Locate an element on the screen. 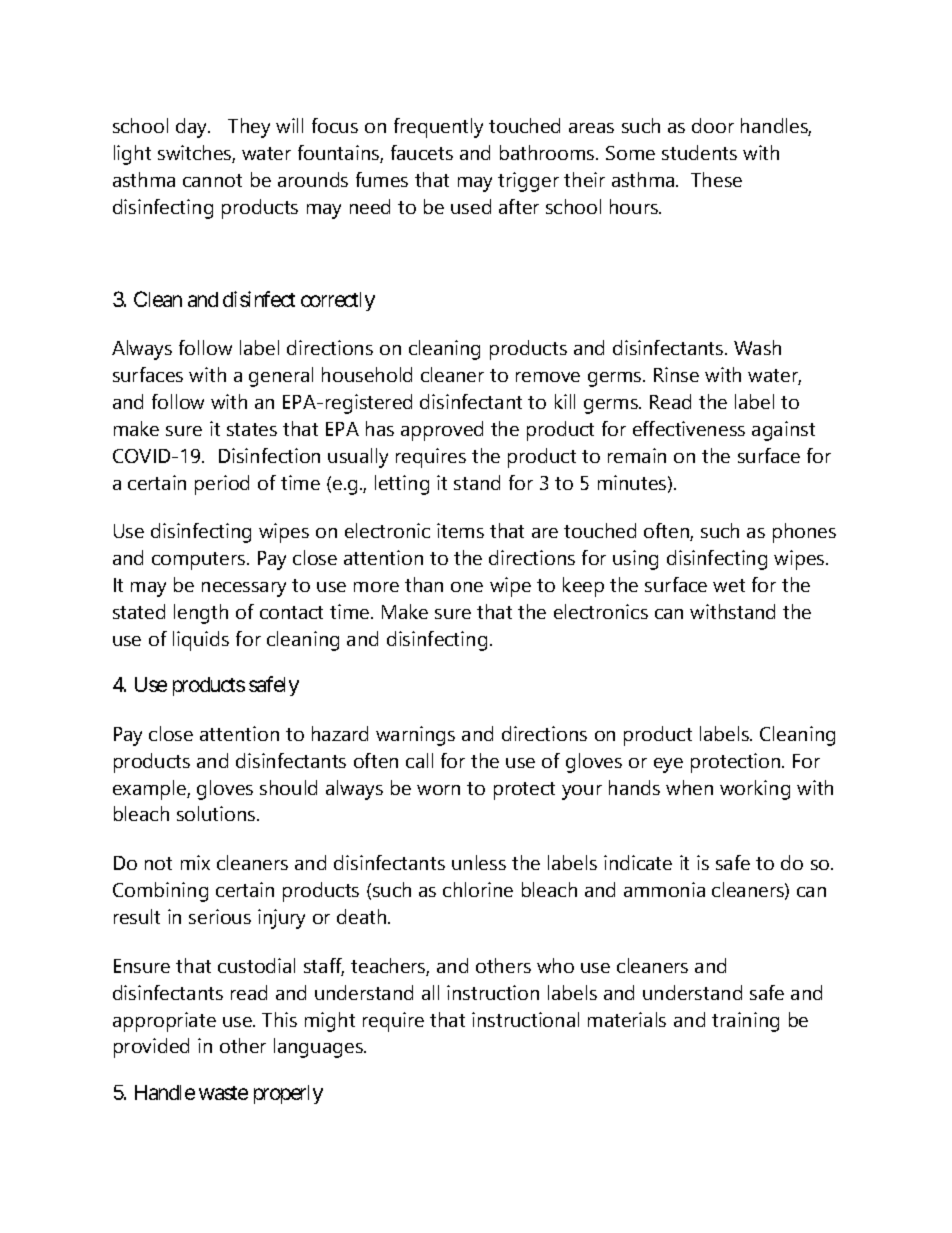 Image resolution: width=952 pixels, height=1233 pixels. students is located at coordinates (699, 152).
